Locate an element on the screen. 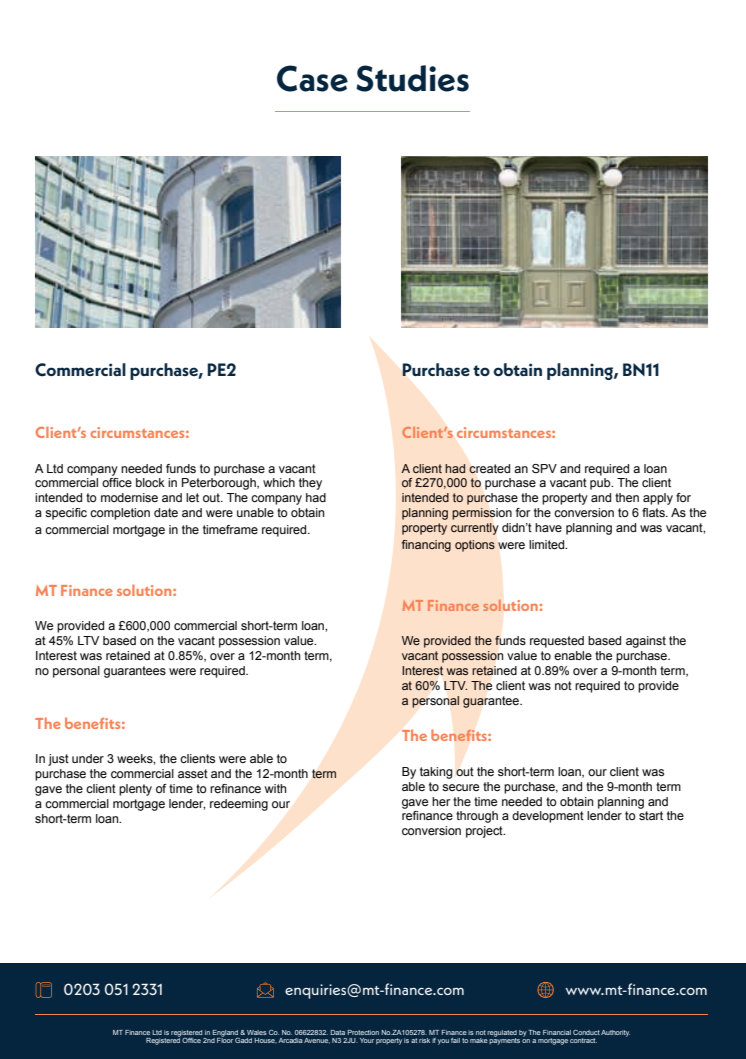 The width and height of the screenshot is (746, 1059). Studies is located at coordinates (412, 78).
